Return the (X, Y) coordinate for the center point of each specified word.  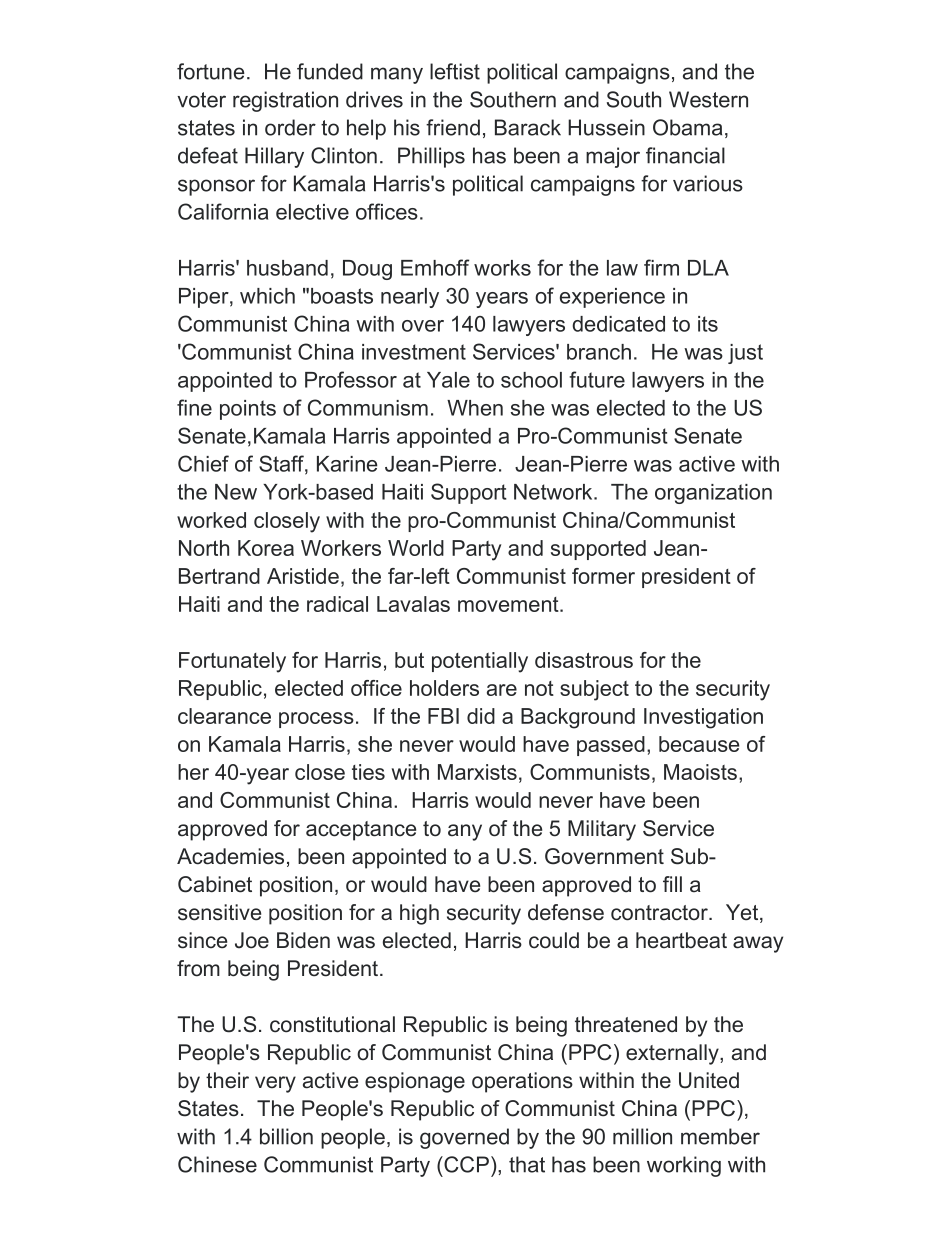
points (248, 410)
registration (285, 101)
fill (672, 884)
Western (708, 99)
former (603, 576)
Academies (230, 856)
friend (453, 127)
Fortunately (232, 662)
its (708, 324)
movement (509, 604)
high (419, 914)
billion (286, 1136)
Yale (448, 380)
